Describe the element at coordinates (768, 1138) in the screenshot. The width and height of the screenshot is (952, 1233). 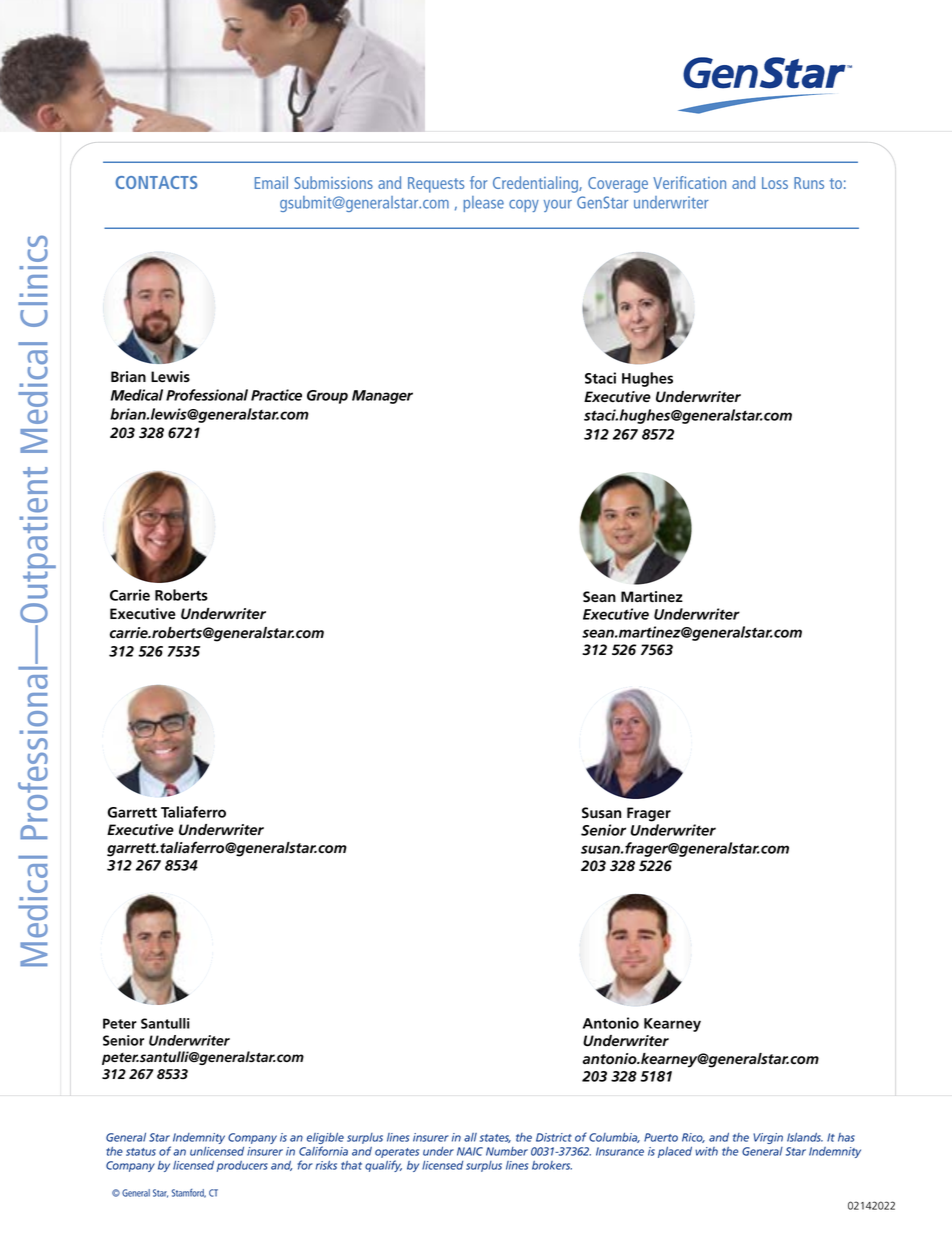
I see `Virgin` at that location.
